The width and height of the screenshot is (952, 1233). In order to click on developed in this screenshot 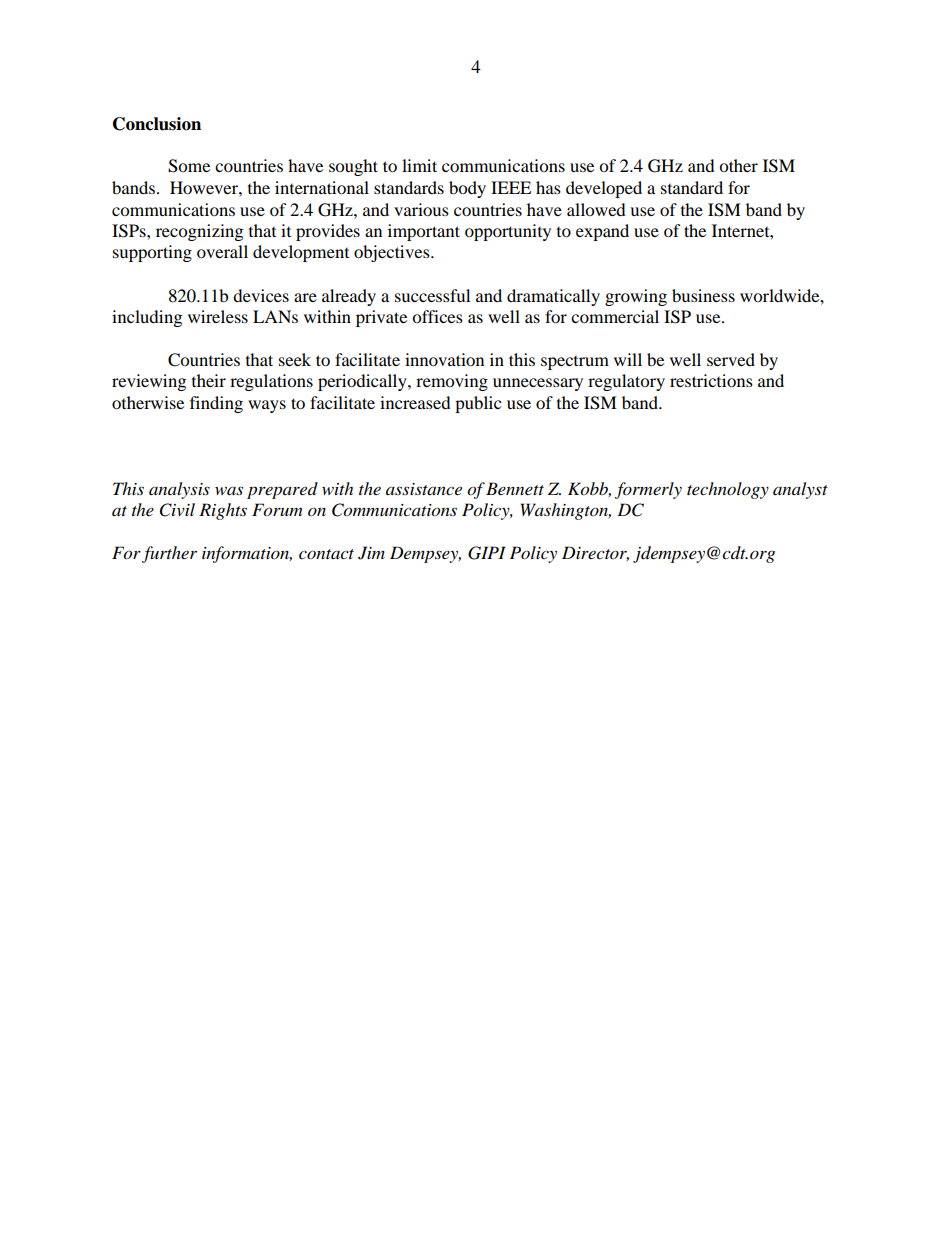, I will do `click(604, 189)`.
